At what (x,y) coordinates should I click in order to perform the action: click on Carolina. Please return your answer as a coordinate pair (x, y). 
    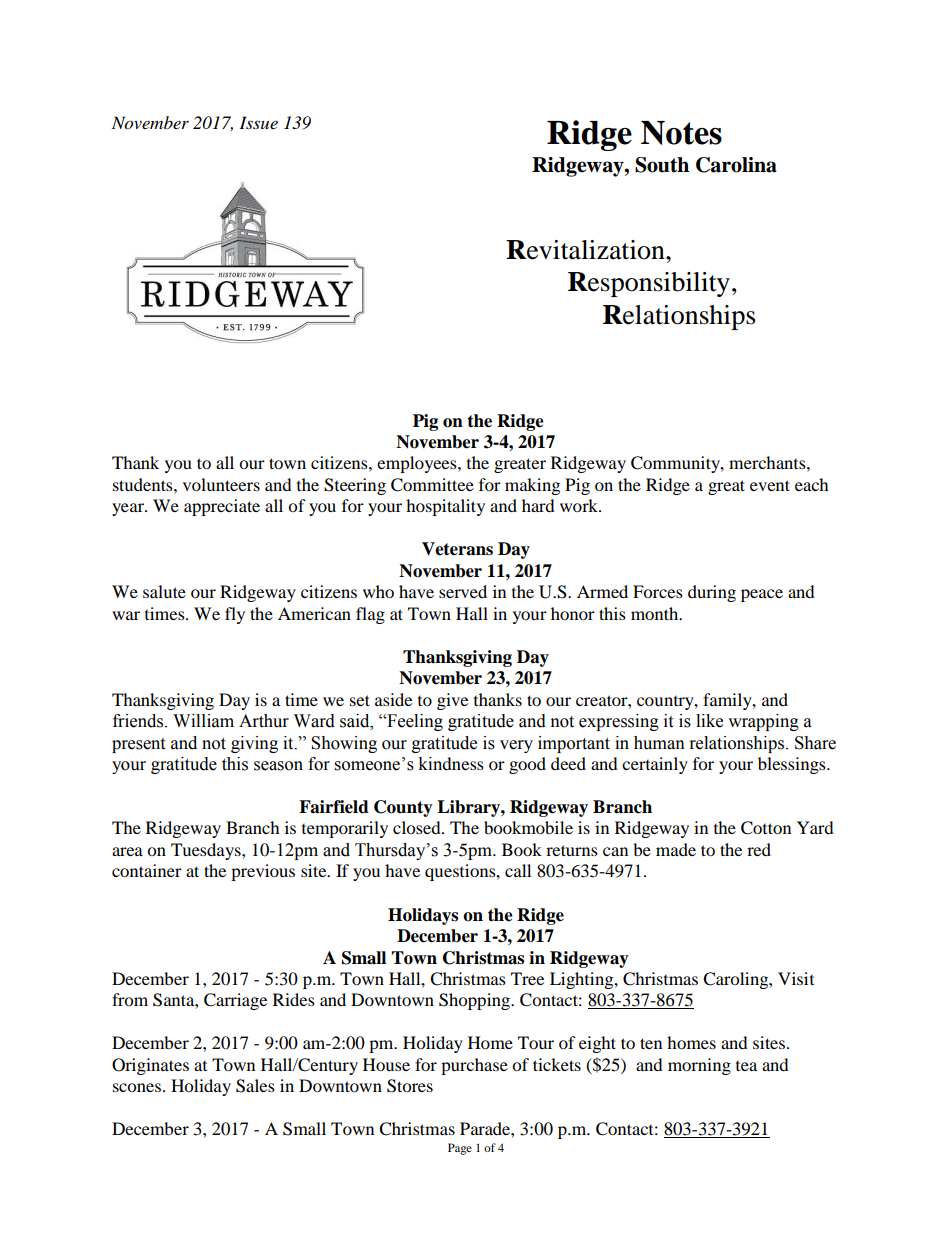
    Looking at the image, I should click on (736, 165).
